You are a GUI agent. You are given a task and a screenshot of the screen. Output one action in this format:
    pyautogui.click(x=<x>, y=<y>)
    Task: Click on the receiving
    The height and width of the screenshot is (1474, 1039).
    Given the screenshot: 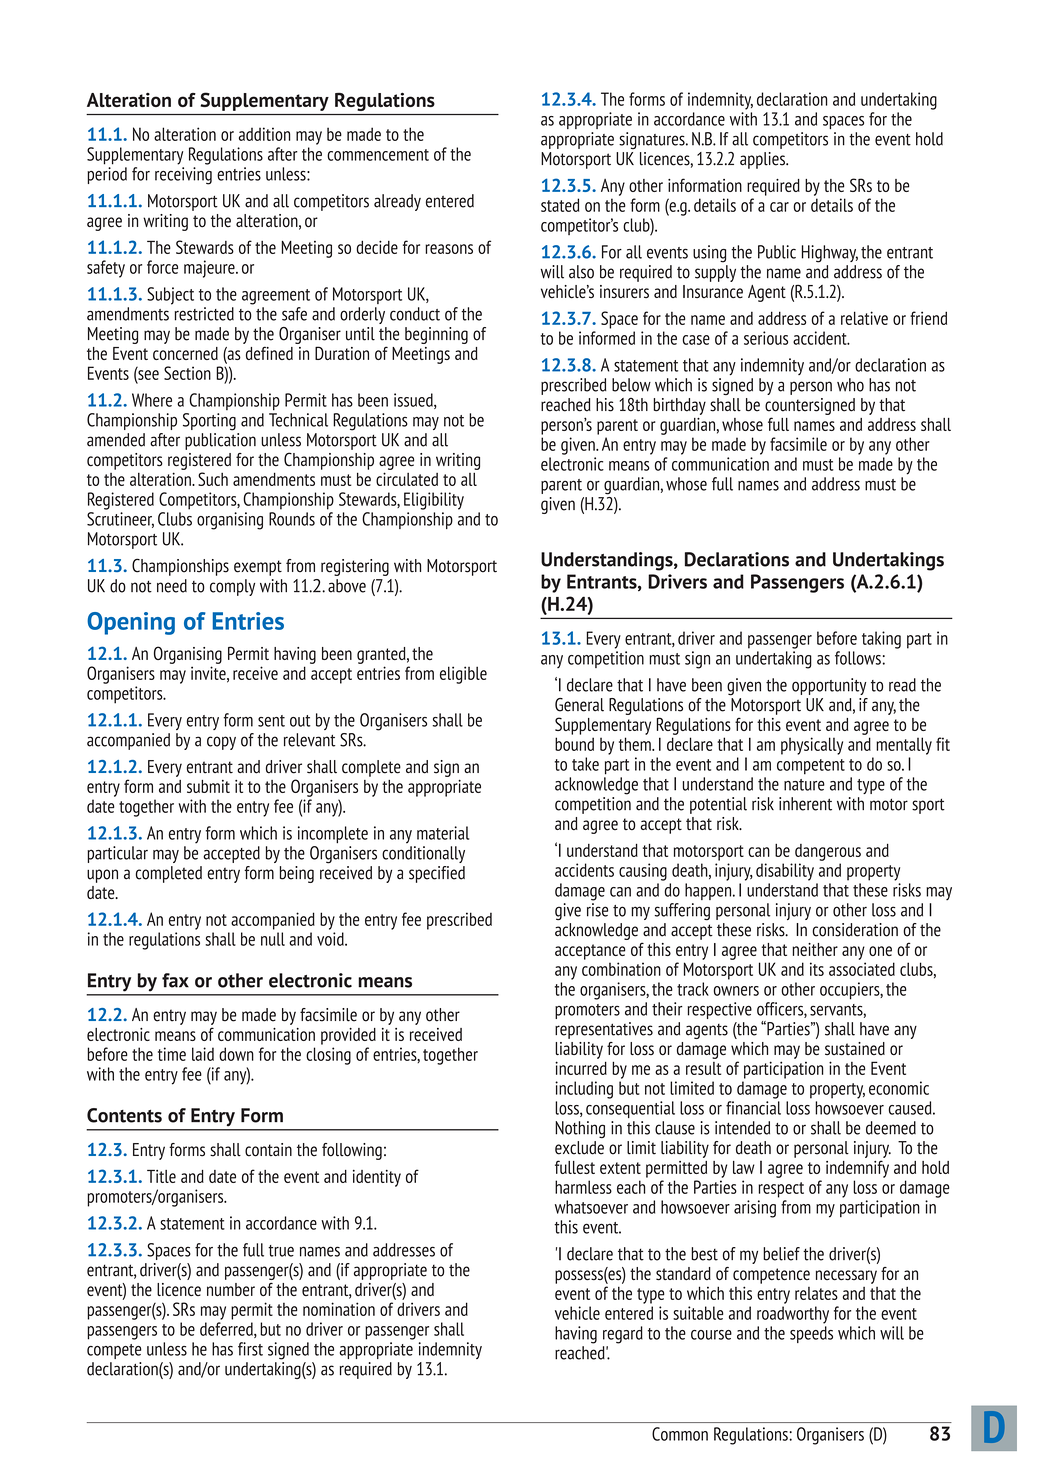 What is the action you would take?
    pyautogui.click(x=183, y=176)
